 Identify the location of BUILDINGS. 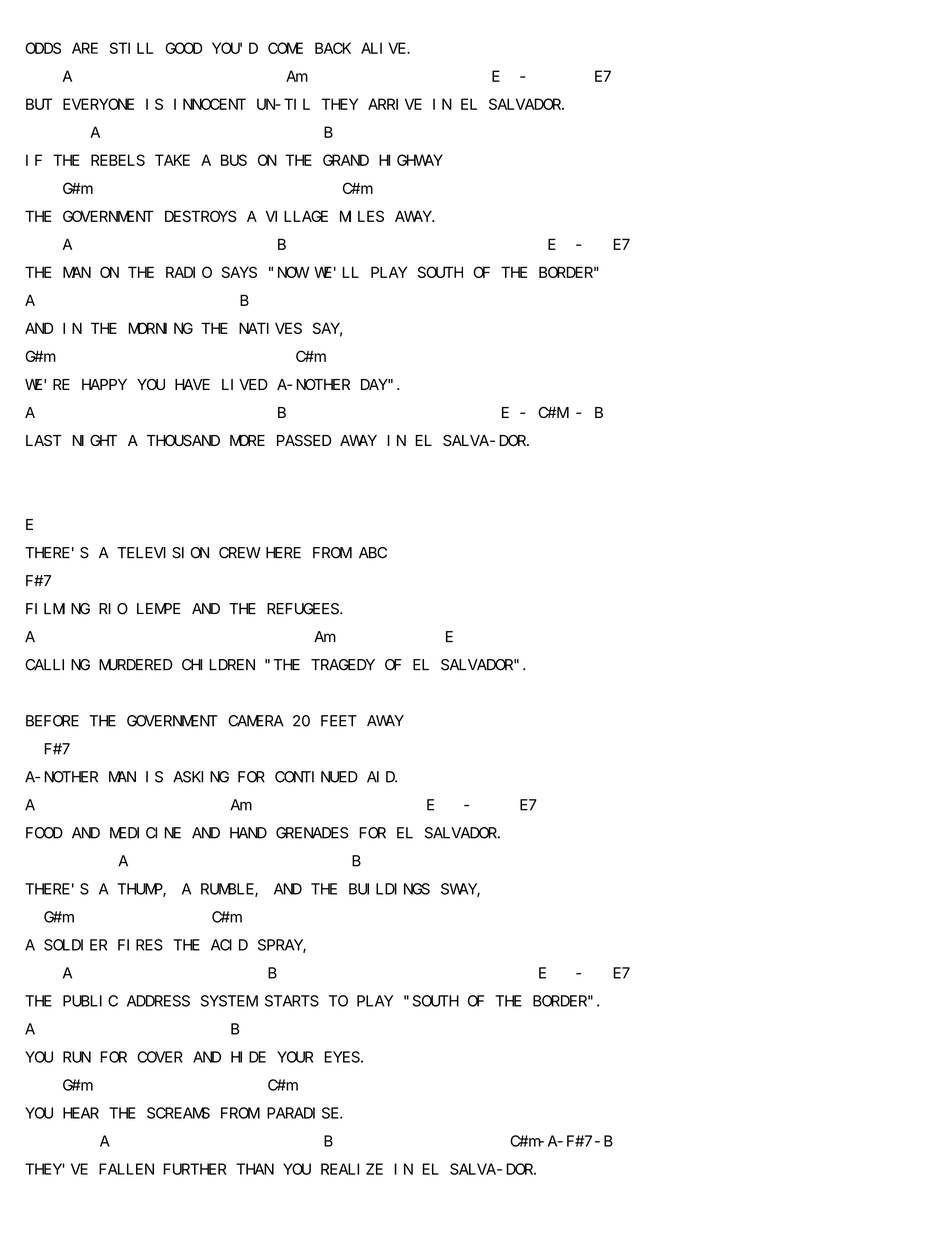
(389, 889).
